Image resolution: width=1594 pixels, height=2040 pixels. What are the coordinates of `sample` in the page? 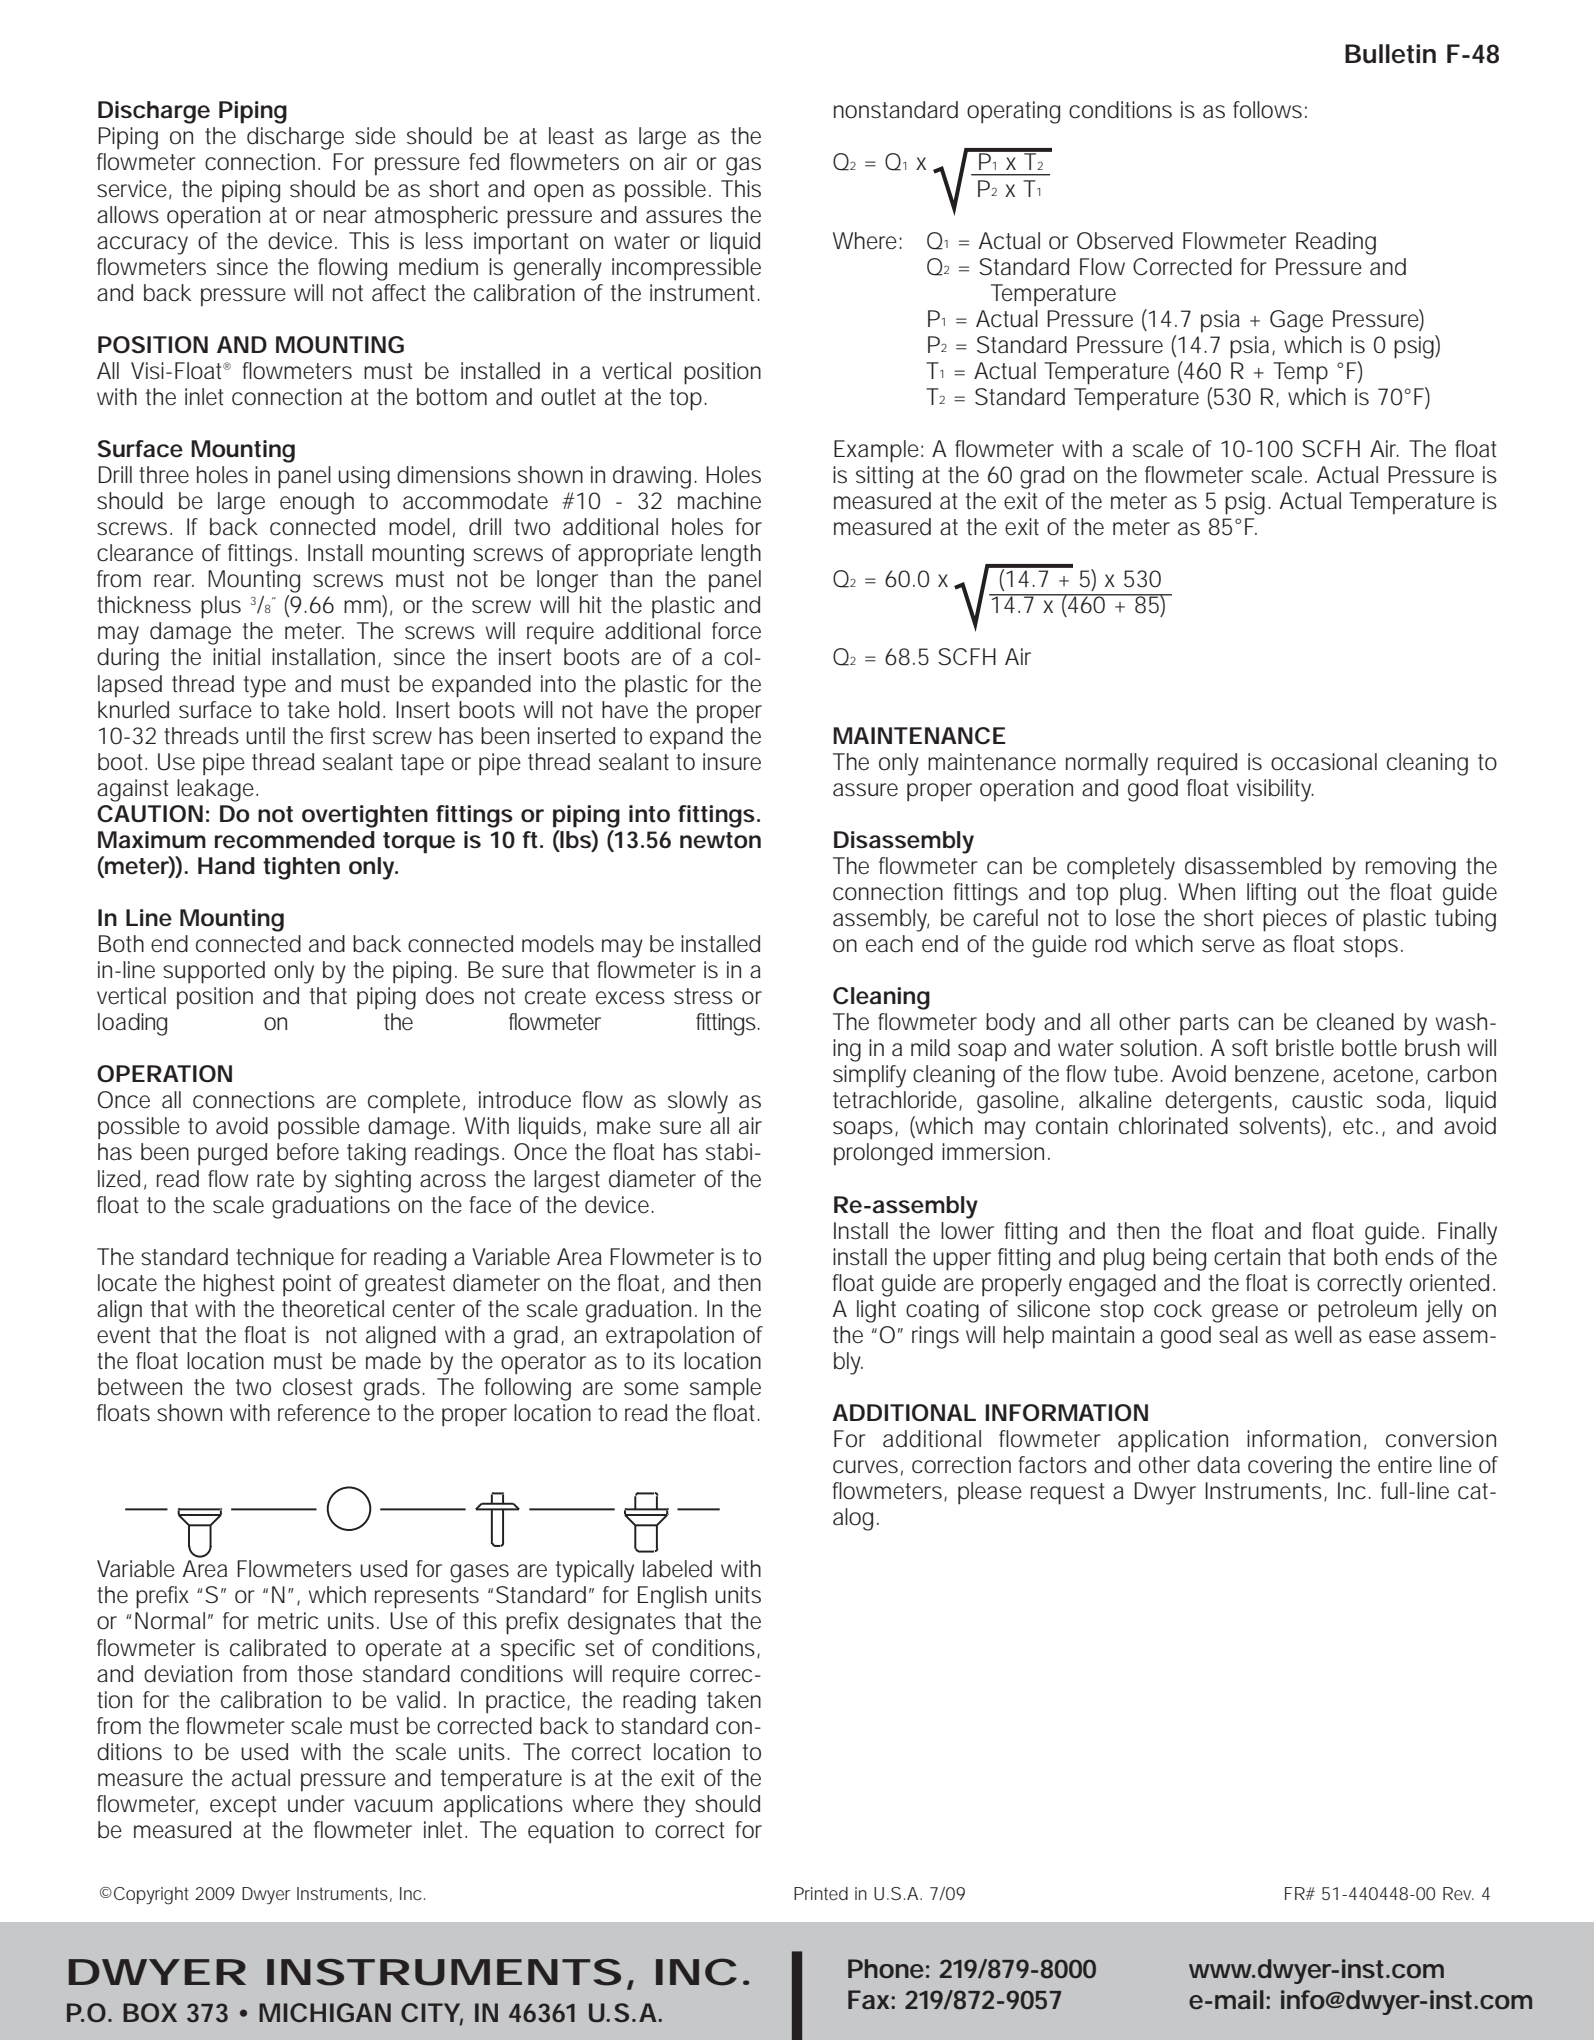 It's located at (725, 1389).
